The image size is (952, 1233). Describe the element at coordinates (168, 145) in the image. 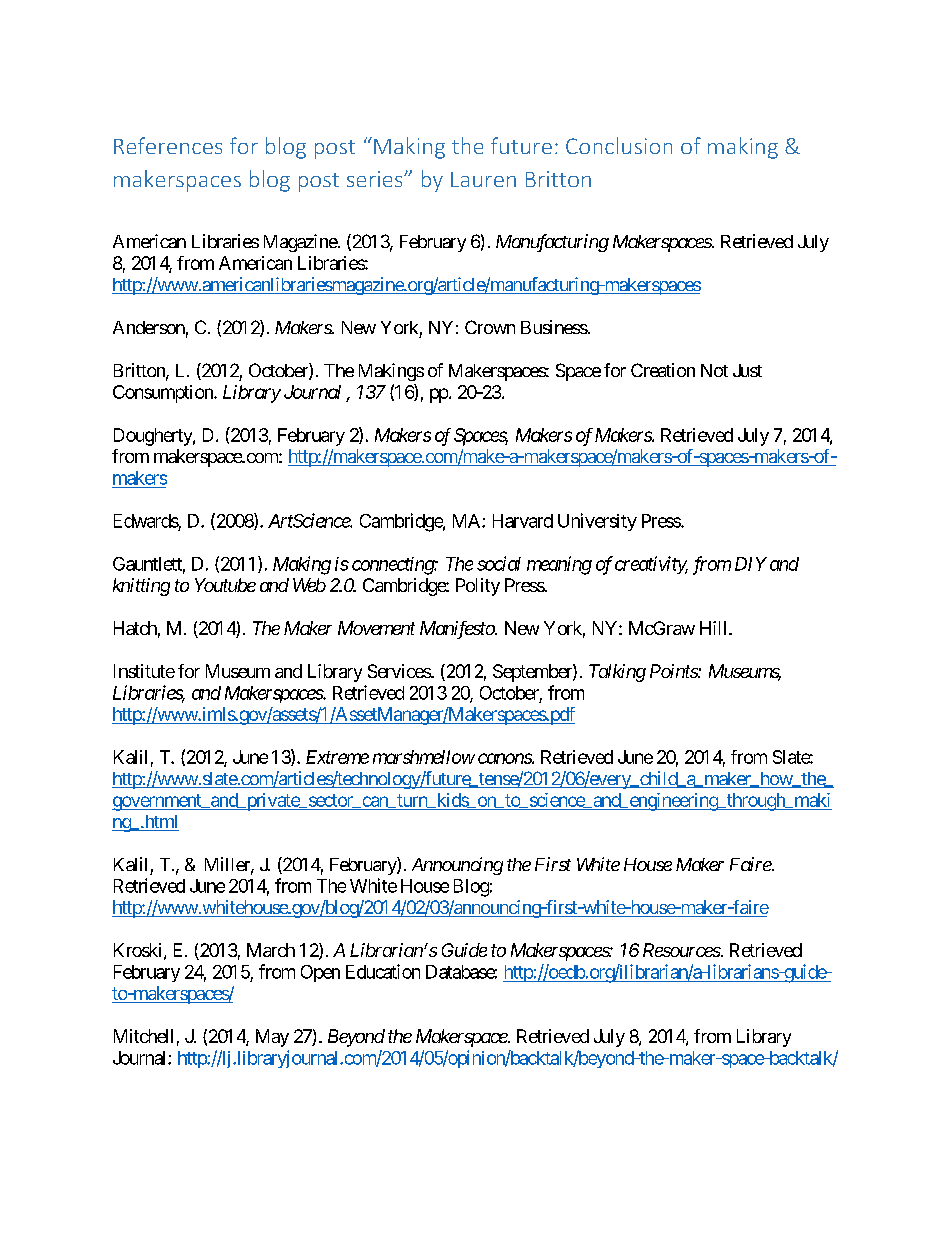

I see `References` at that location.
